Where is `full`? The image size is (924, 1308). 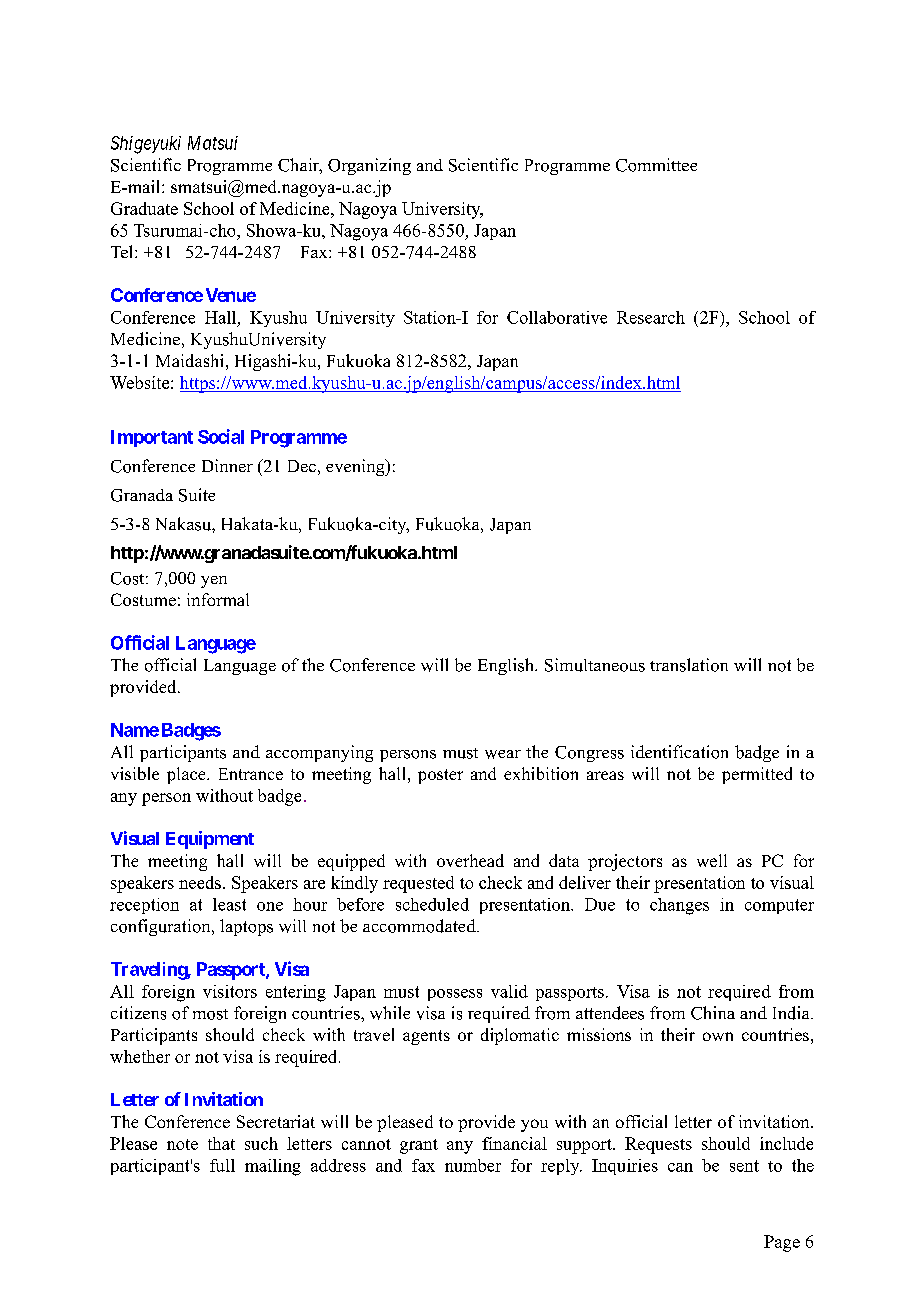 full is located at coordinates (222, 1165).
